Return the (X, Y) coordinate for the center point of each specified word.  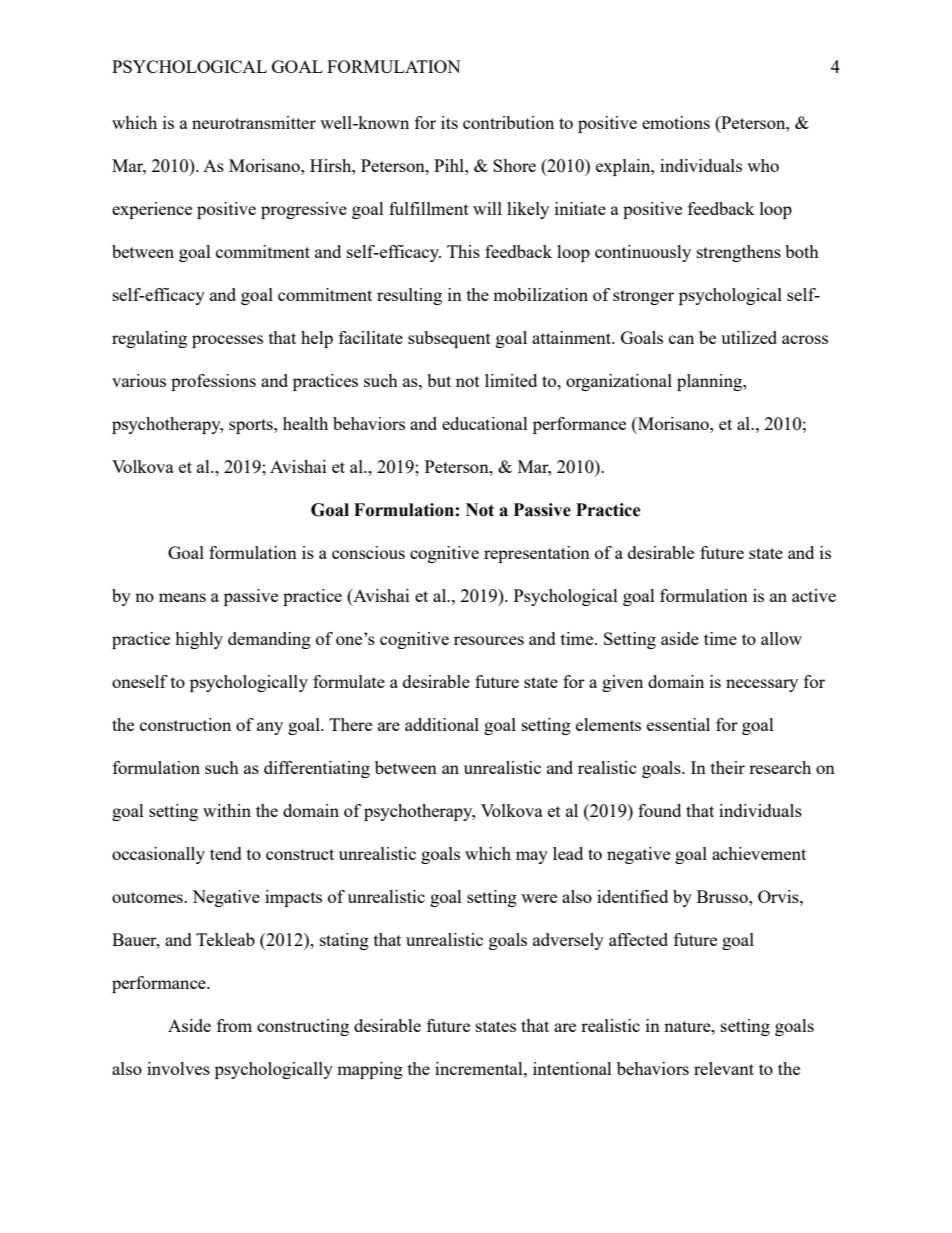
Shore (514, 165)
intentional (572, 1068)
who (763, 165)
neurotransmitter (254, 122)
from (234, 1025)
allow (781, 638)
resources (489, 640)
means (182, 597)
